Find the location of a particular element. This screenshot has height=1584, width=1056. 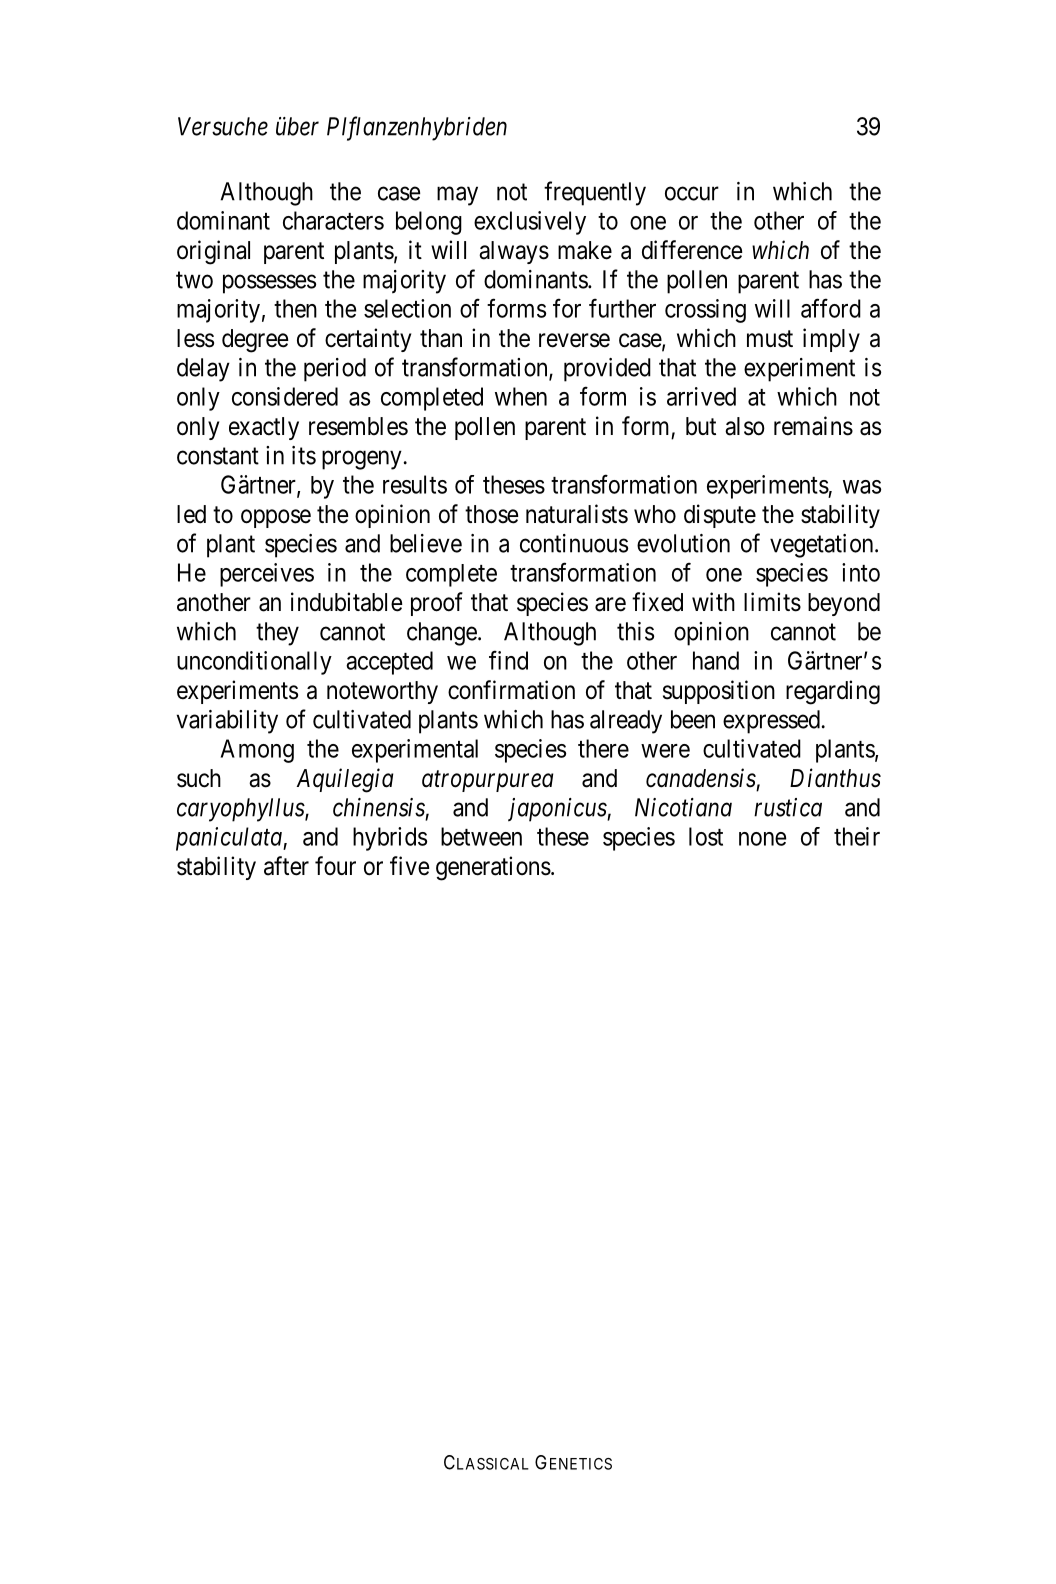

vegetation is located at coordinates (823, 546).
